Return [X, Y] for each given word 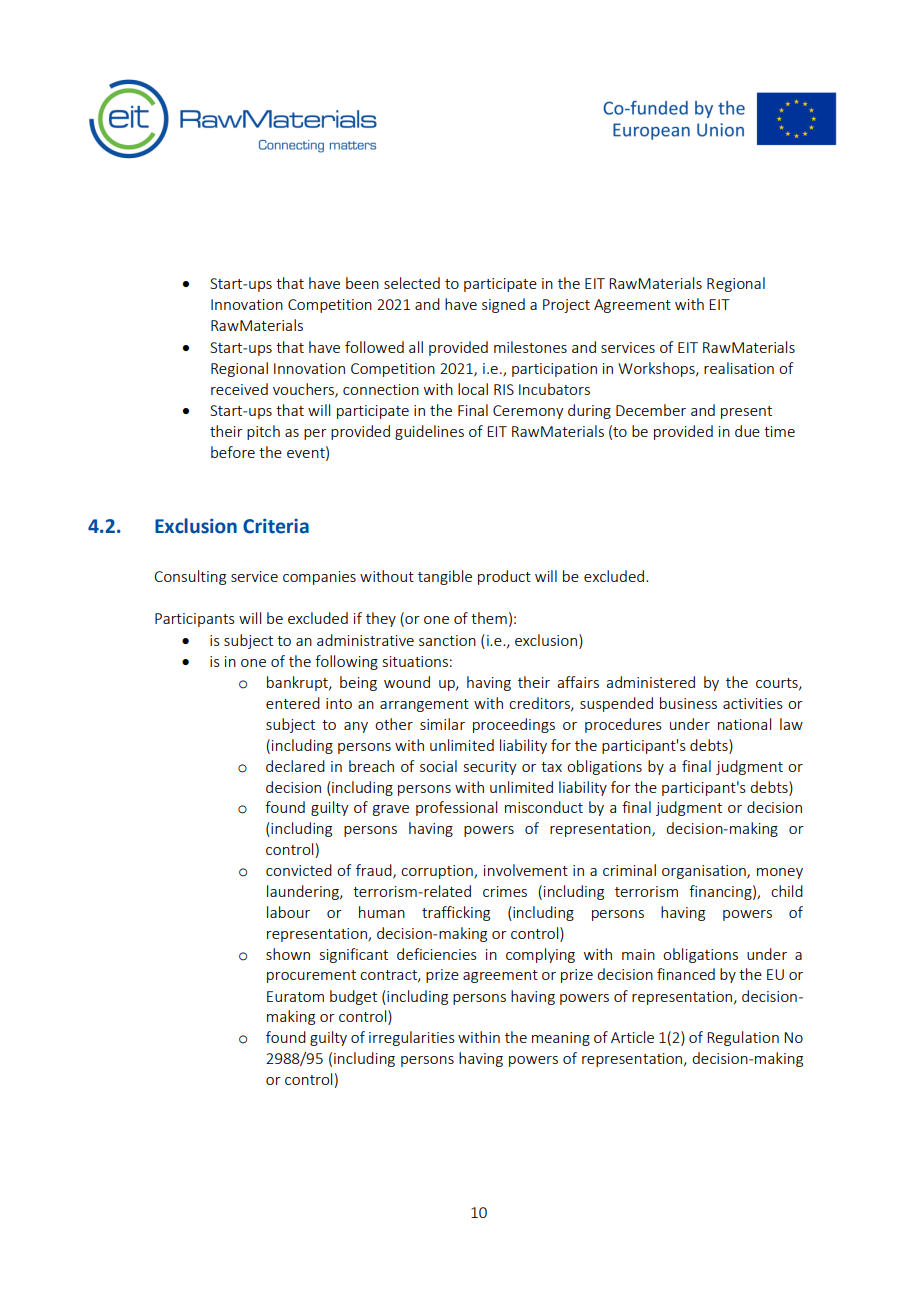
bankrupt [298, 683]
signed [503, 305]
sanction [447, 640]
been [362, 283]
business [688, 703]
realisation [739, 368]
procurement [311, 976]
